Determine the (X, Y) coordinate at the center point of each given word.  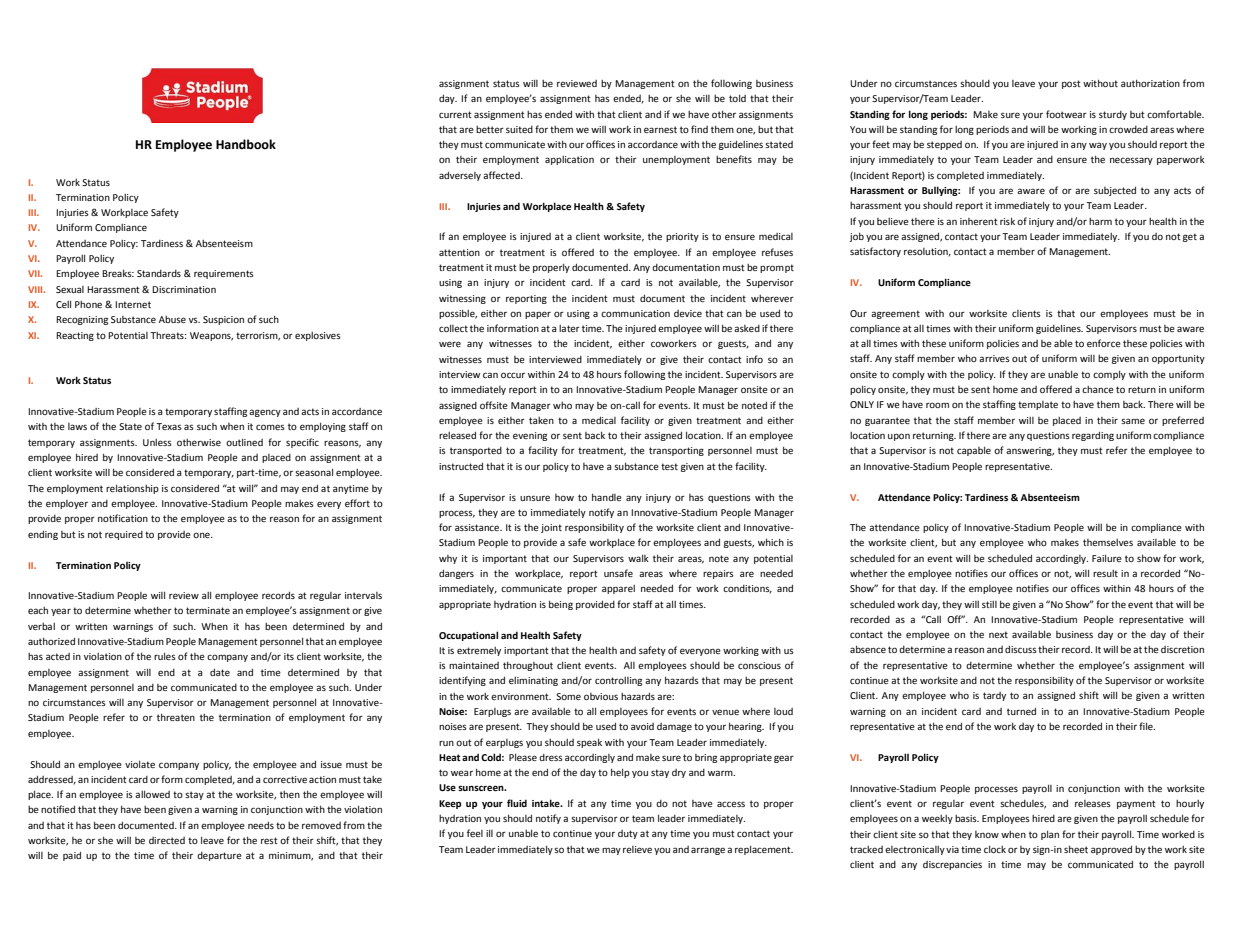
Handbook (246, 144)
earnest (660, 129)
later (569, 328)
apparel (618, 589)
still (989, 604)
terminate (208, 610)
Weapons (211, 336)
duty (628, 834)
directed (167, 840)
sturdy (1113, 115)
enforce (1104, 343)
